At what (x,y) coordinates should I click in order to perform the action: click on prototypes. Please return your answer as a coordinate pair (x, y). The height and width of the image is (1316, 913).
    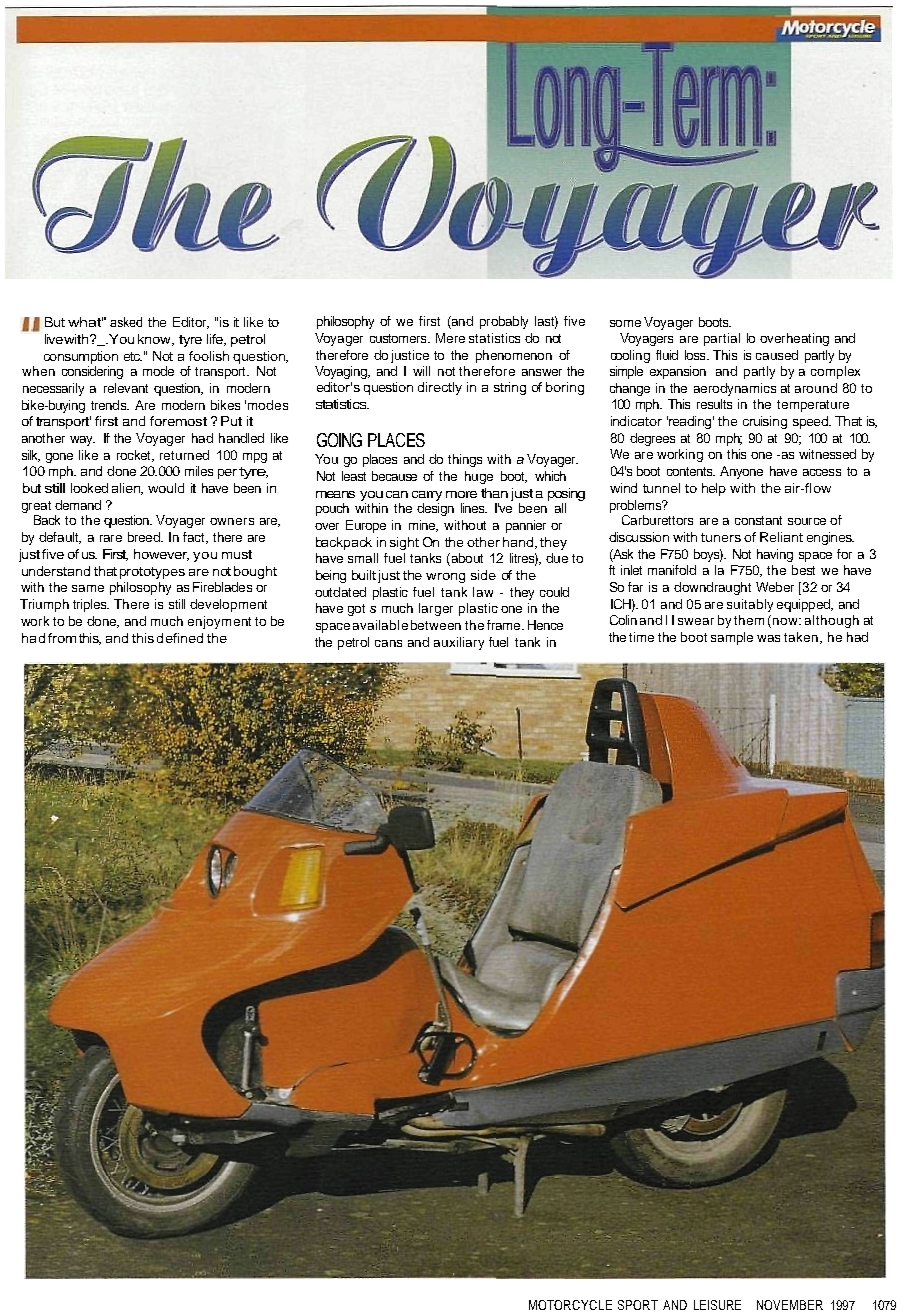
    Looking at the image, I should click on (152, 573).
